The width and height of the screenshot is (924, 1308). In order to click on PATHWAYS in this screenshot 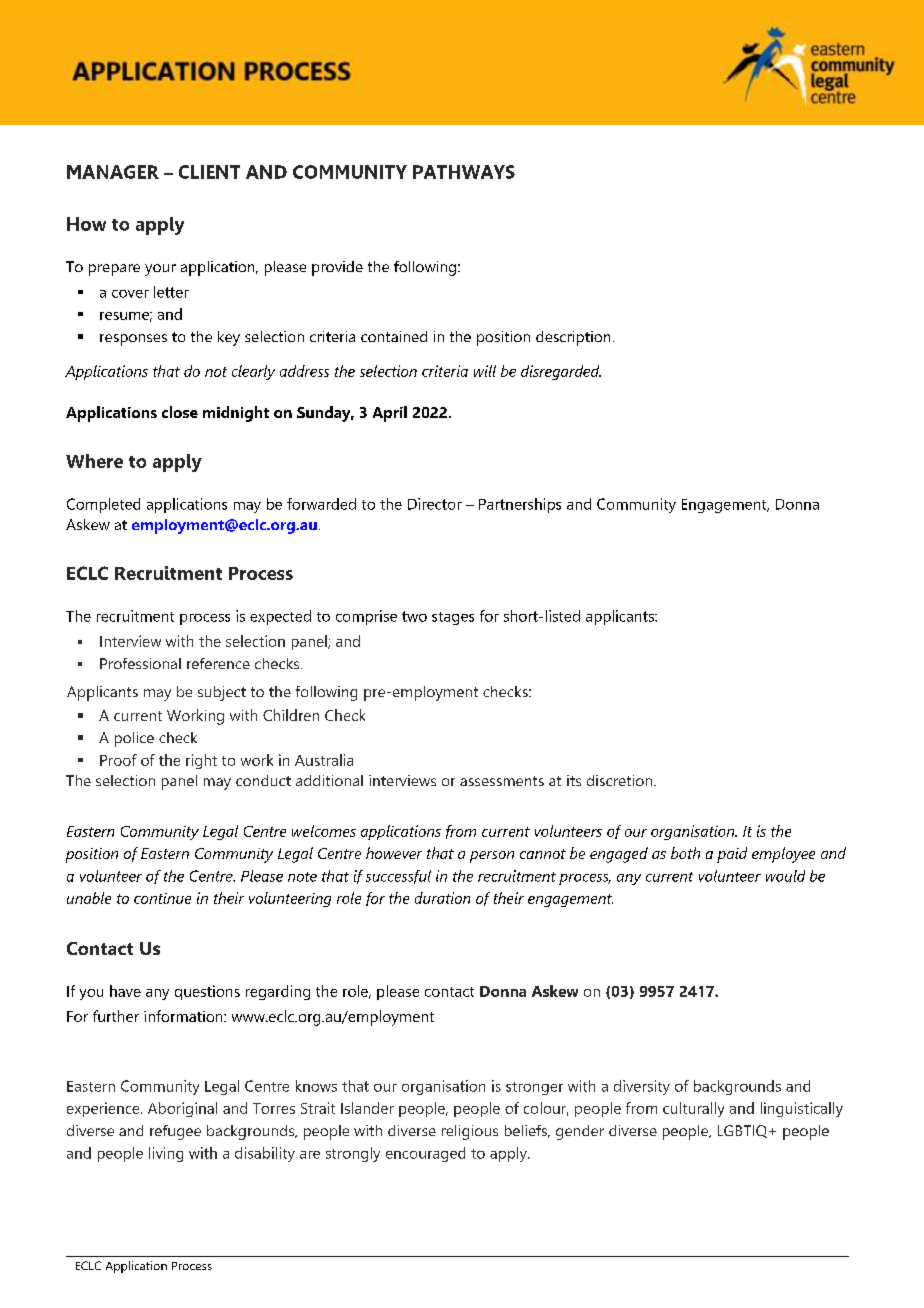, I will do `click(464, 172)`.
